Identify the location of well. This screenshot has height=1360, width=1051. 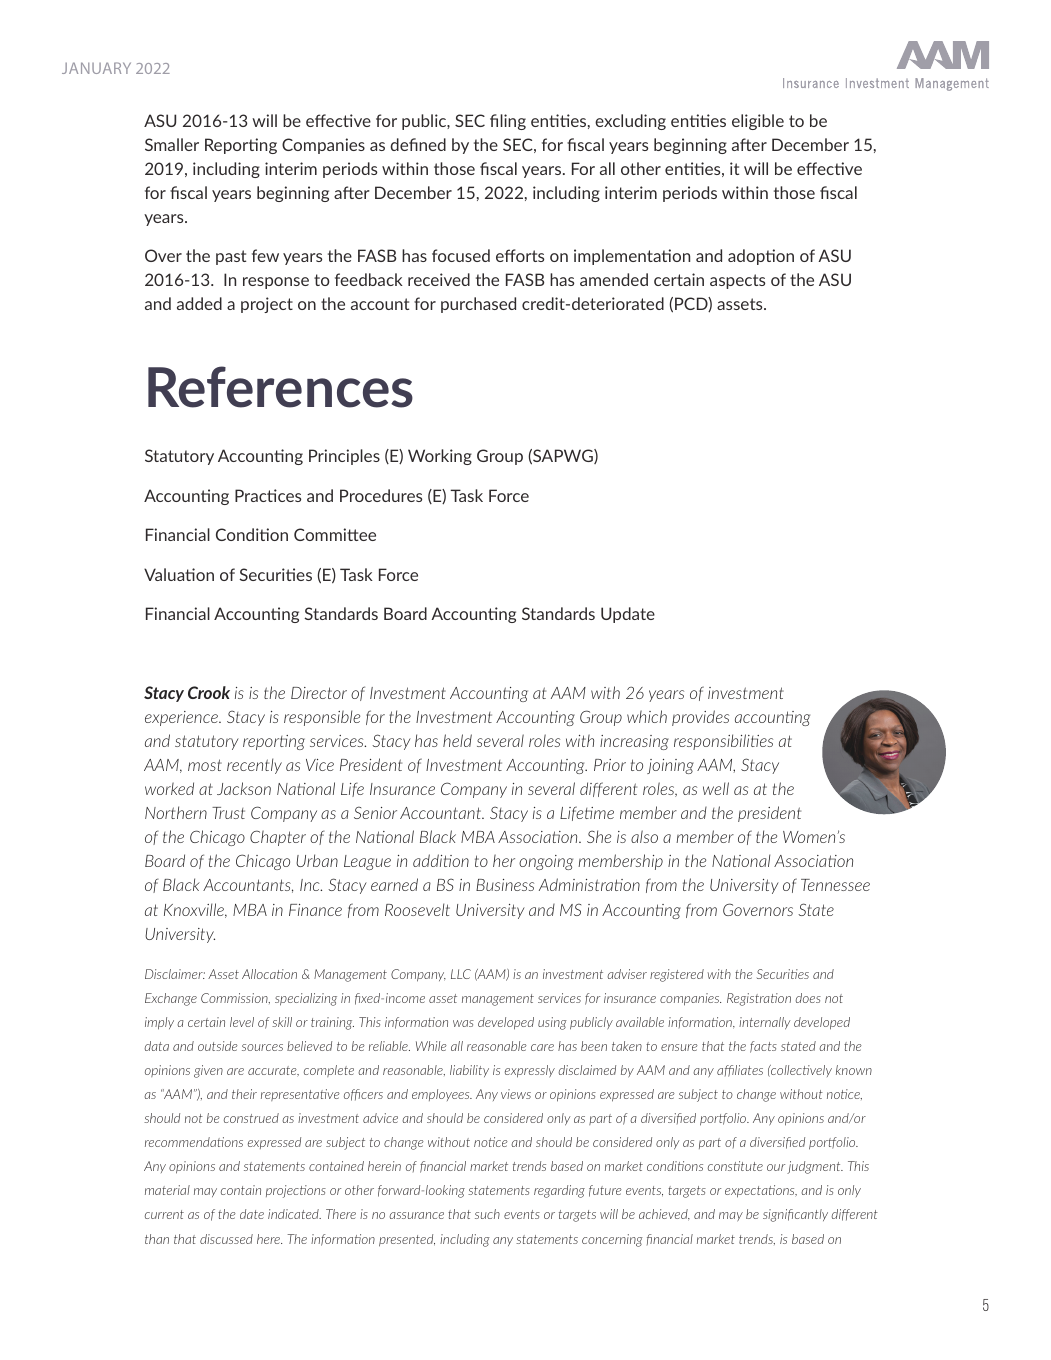
(716, 788).
